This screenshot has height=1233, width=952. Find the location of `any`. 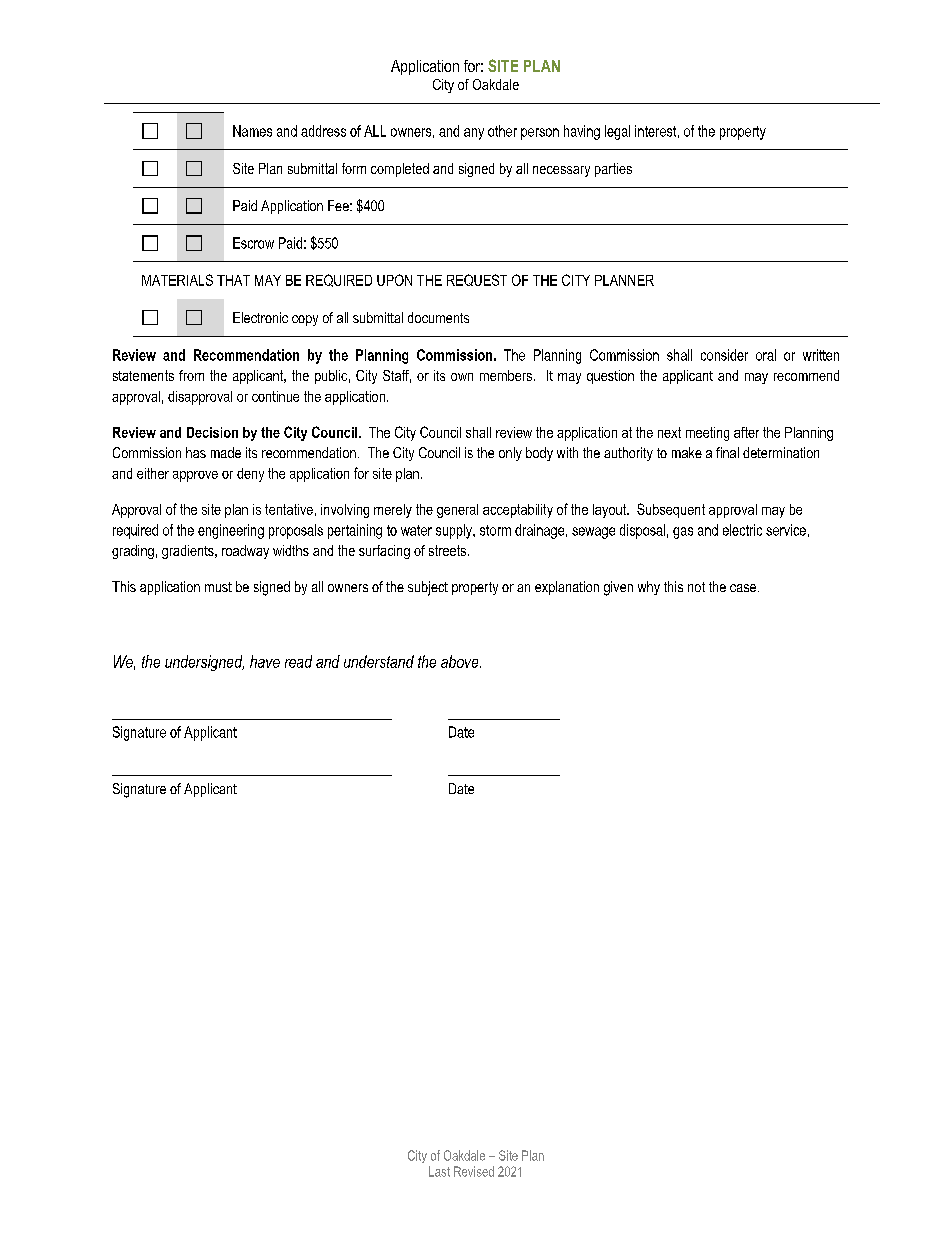

any is located at coordinates (474, 134).
